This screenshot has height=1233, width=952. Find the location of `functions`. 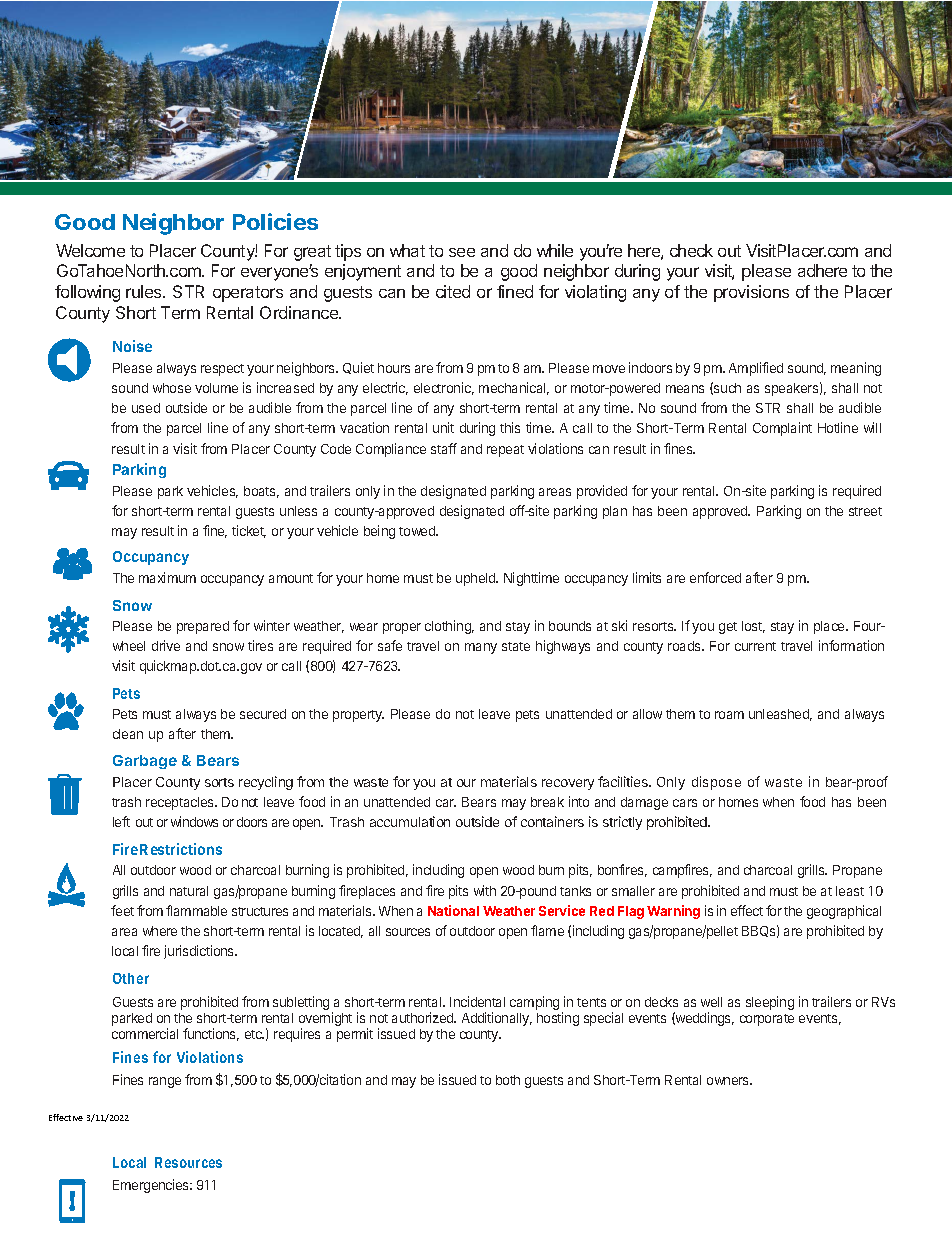

functions is located at coordinates (211, 1034).
